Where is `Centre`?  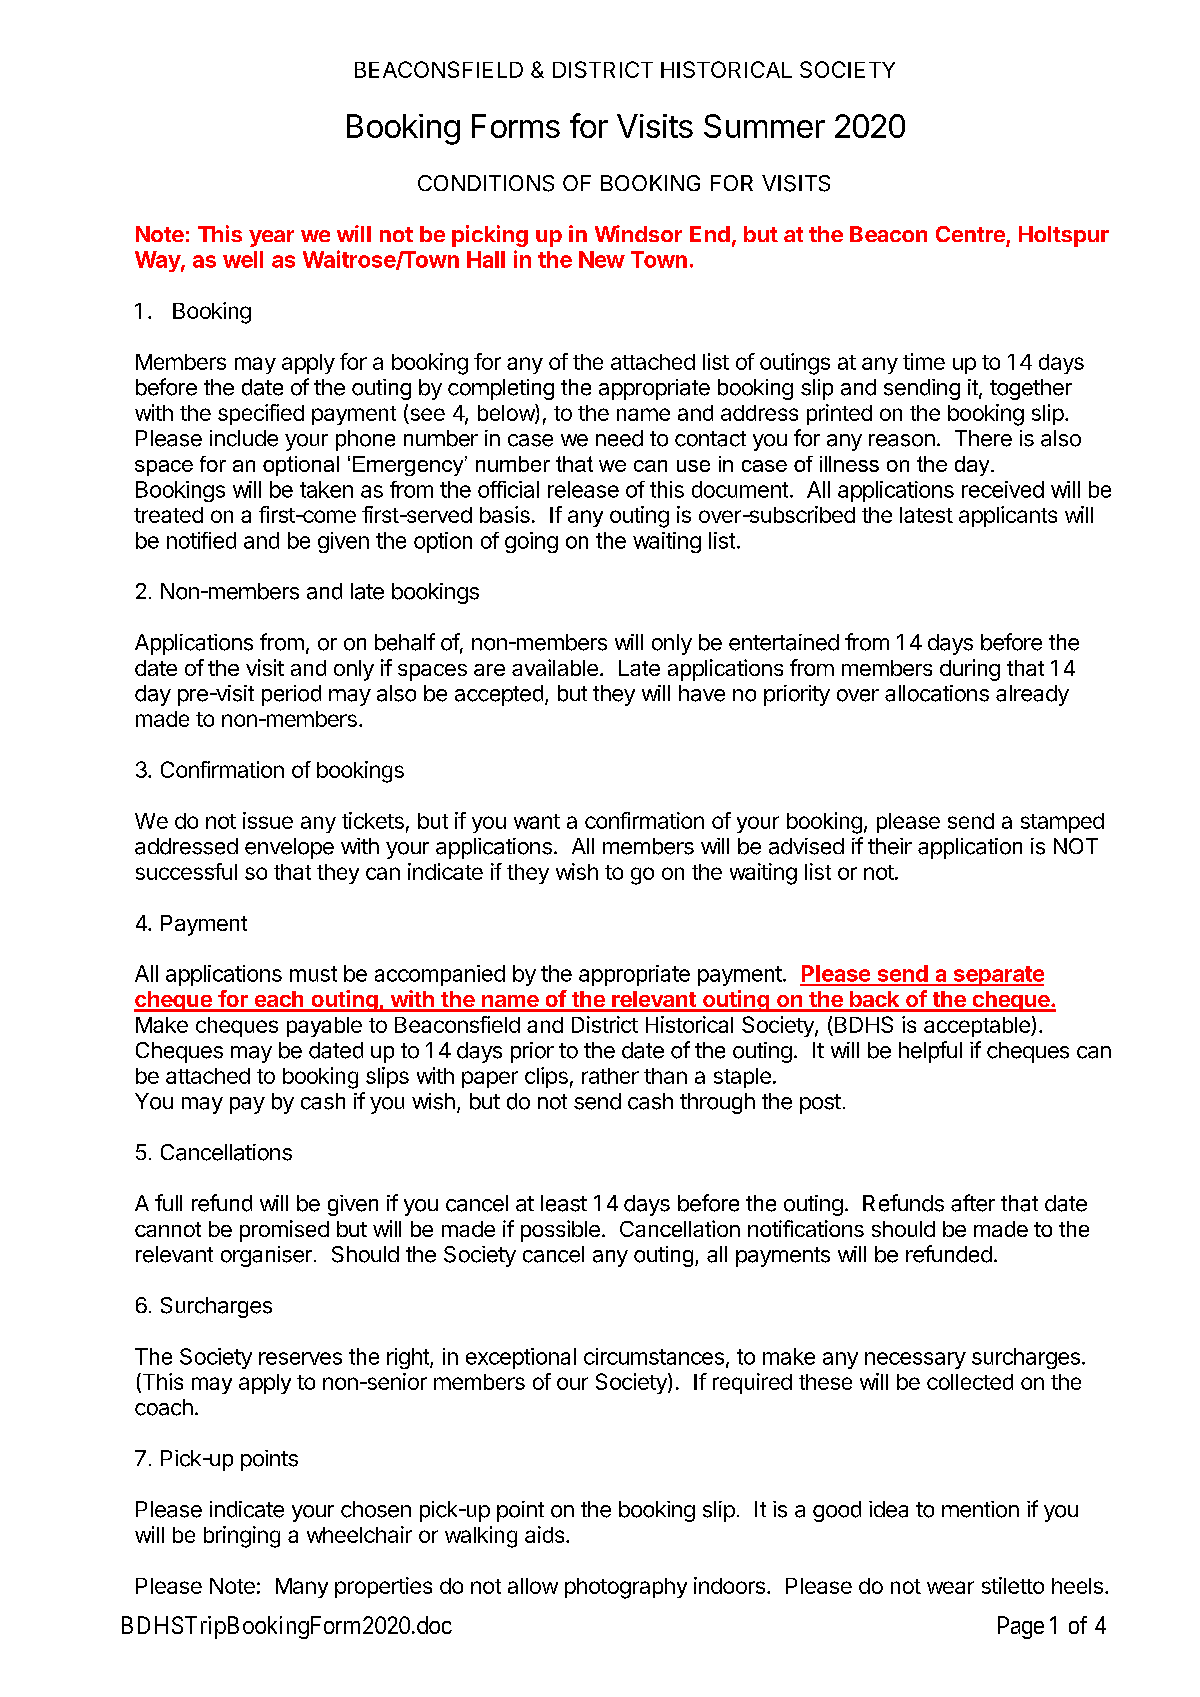
Centre is located at coordinates (970, 234).
